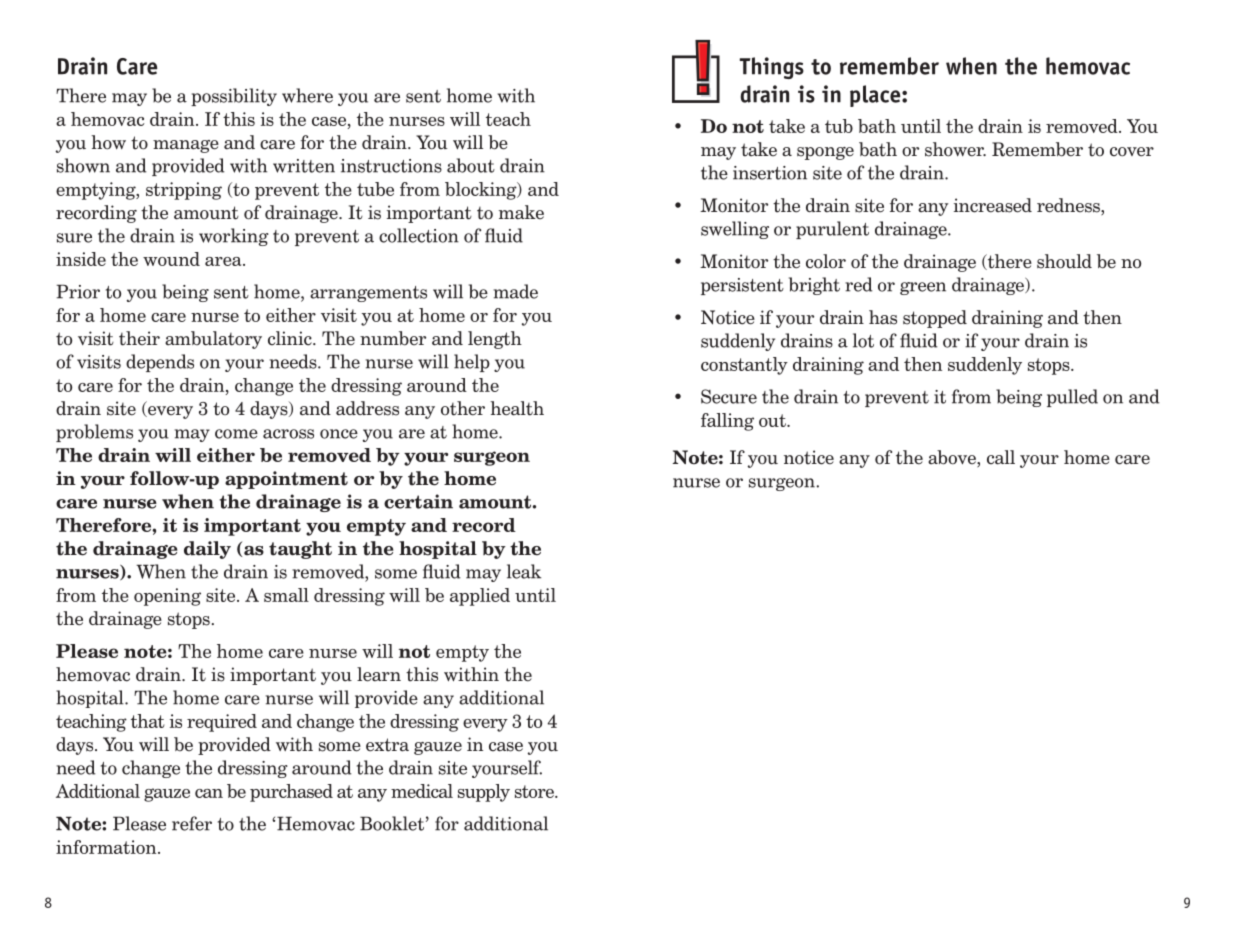  I want to click on possibility, so click(234, 97).
